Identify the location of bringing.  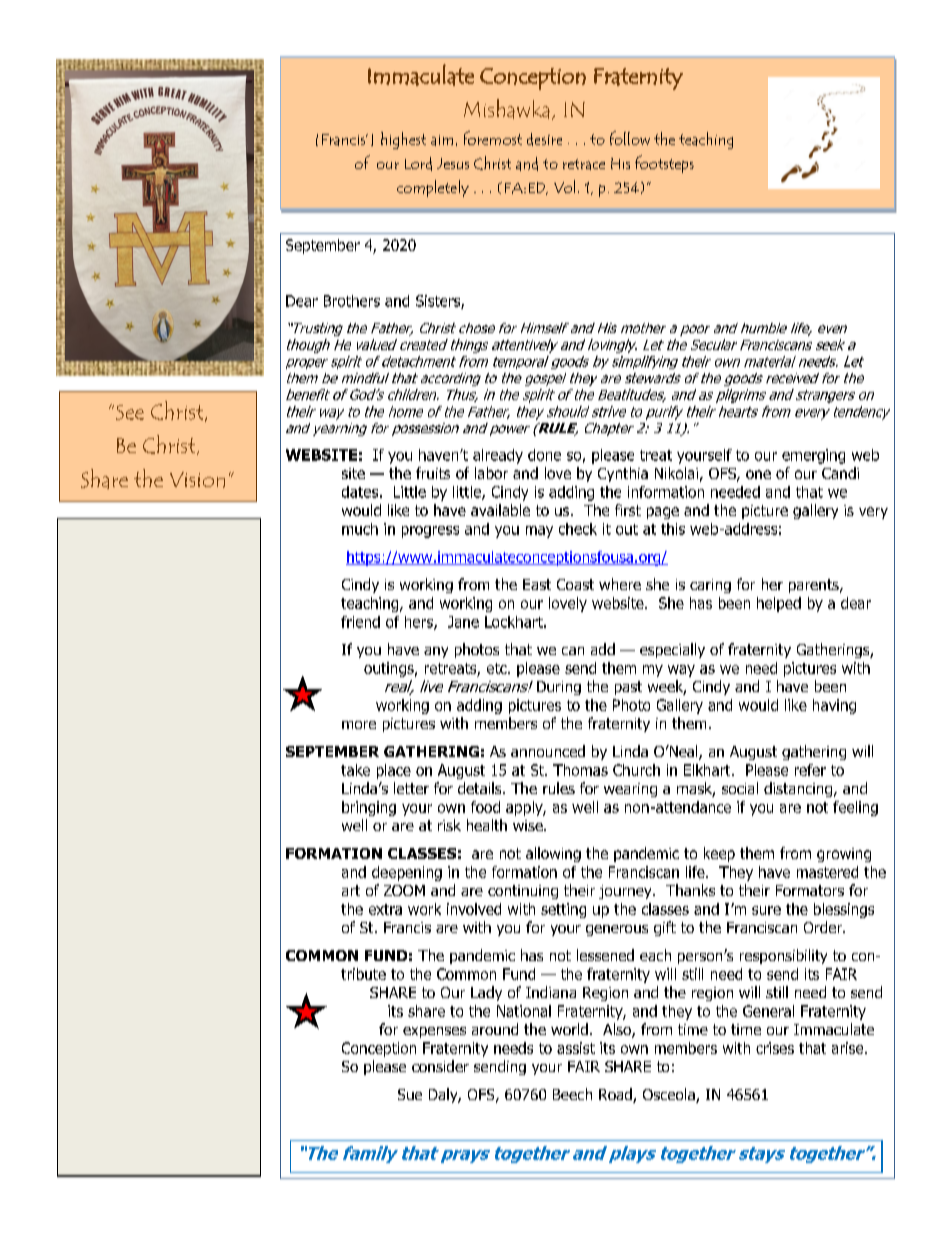
(369, 808).
